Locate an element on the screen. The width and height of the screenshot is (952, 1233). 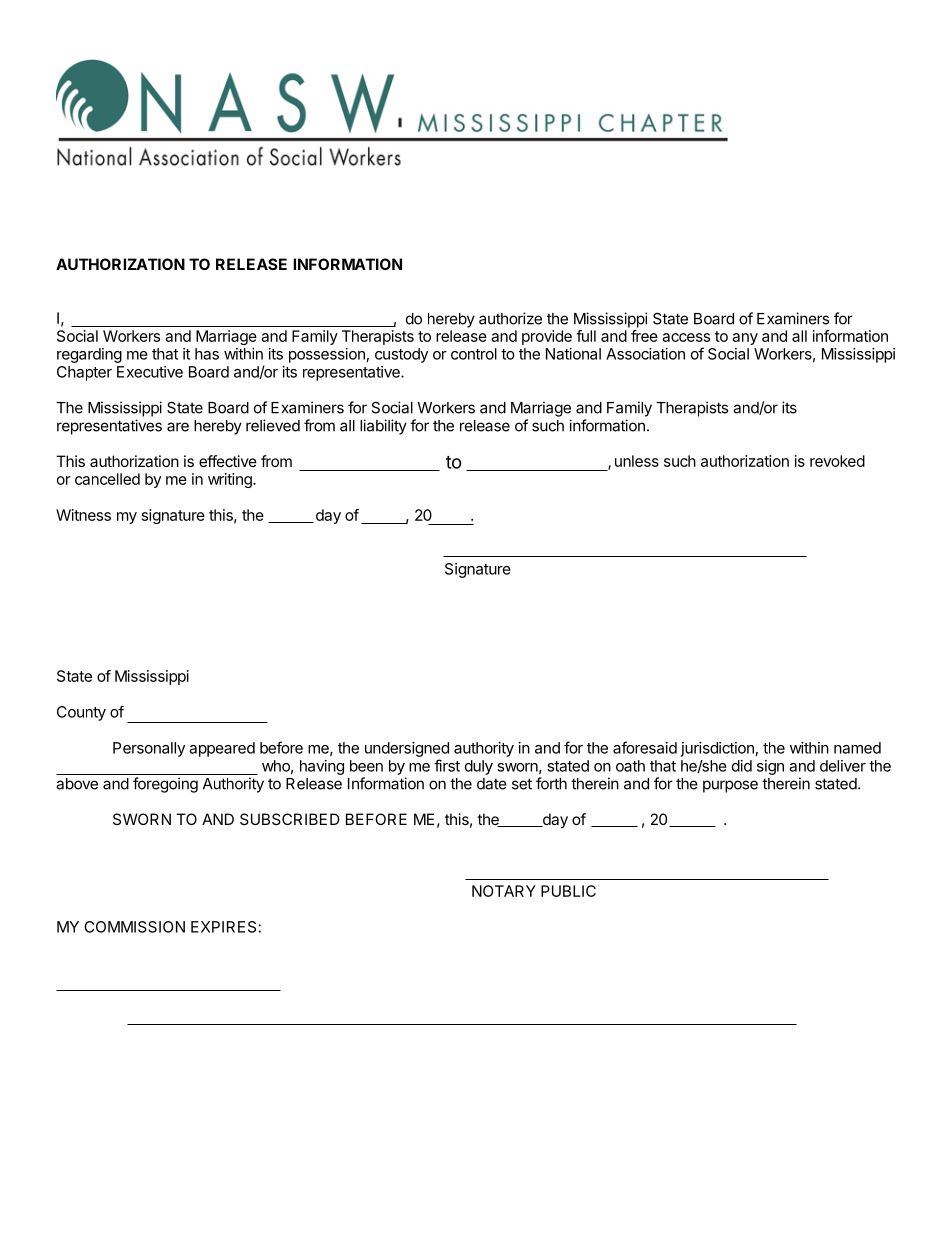
any is located at coordinates (745, 339).
